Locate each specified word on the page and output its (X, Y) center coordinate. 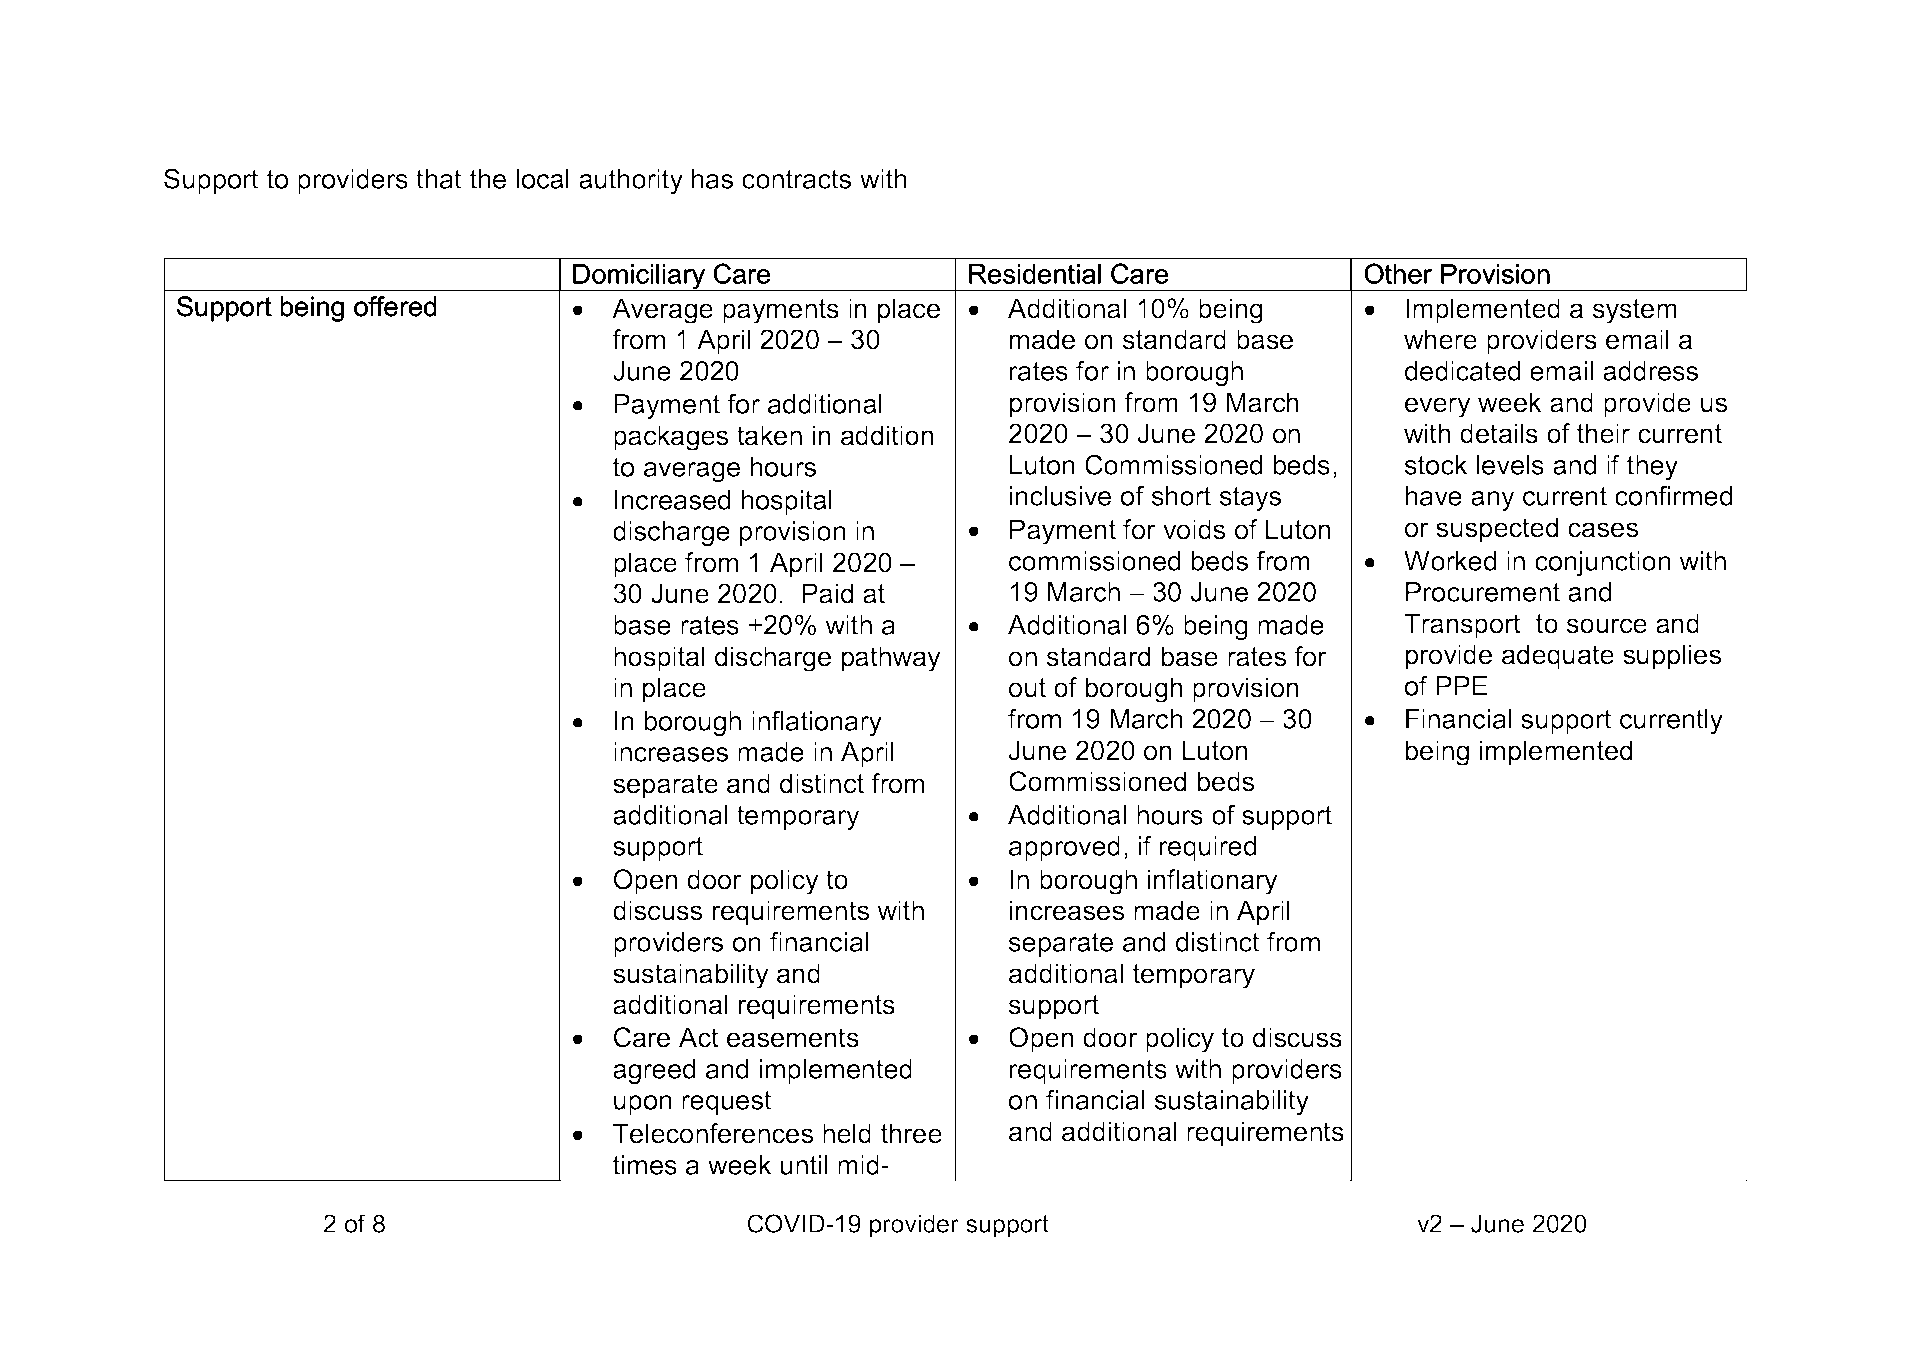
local (542, 179)
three (911, 1133)
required (1208, 848)
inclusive (1060, 496)
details (1499, 433)
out (1027, 688)
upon (643, 1105)
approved (1064, 848)
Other (1398, 273)
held (847, 1133)
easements (793, 1038)
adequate (1558, 657)
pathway (891, 659)
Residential (1035, 274)
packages (671, 438)
